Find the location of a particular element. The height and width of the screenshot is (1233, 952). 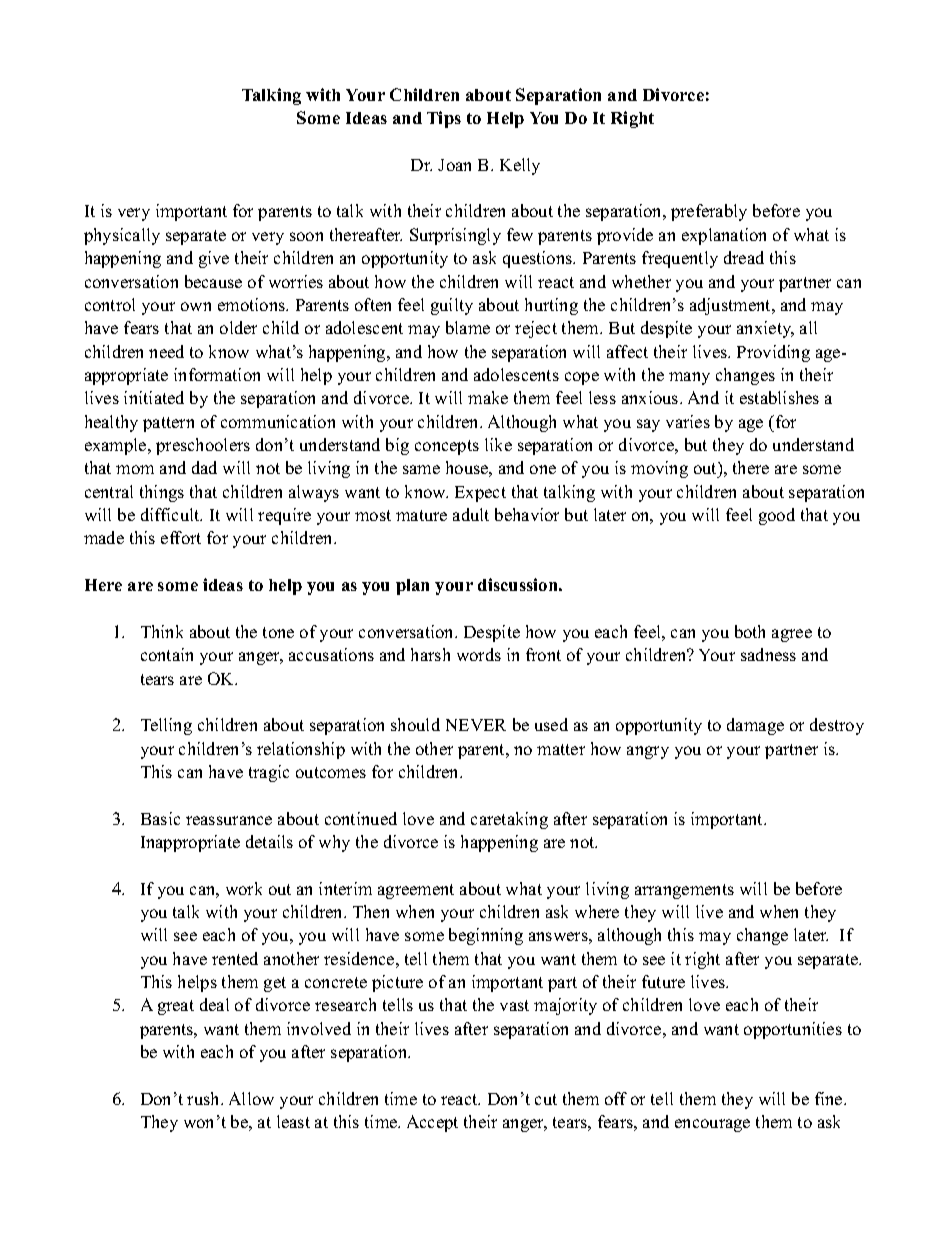

encourage is located at coordinates (712, 1125).
